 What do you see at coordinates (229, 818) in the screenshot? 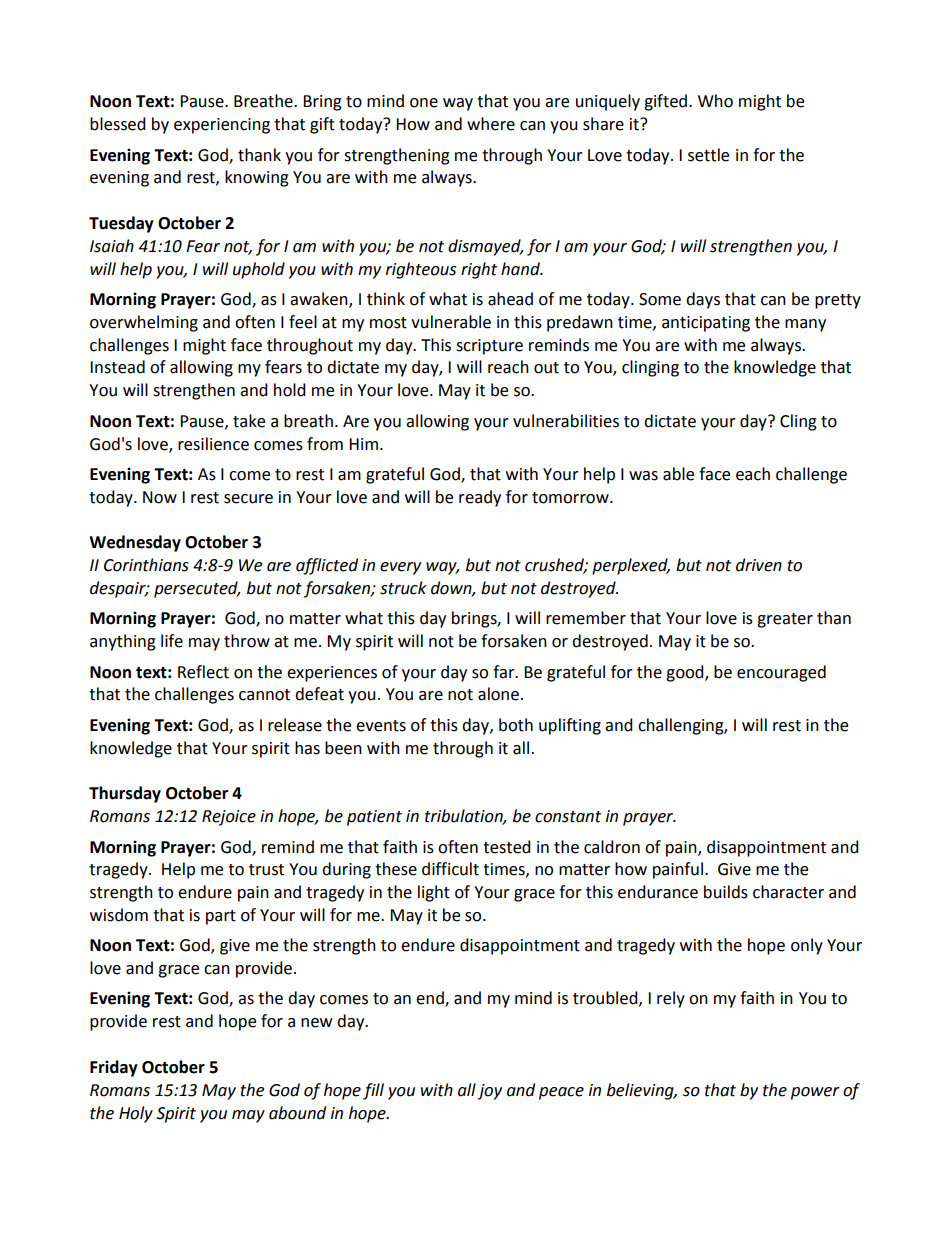
I see `Rejoice` at bounding box center [229, 818].
